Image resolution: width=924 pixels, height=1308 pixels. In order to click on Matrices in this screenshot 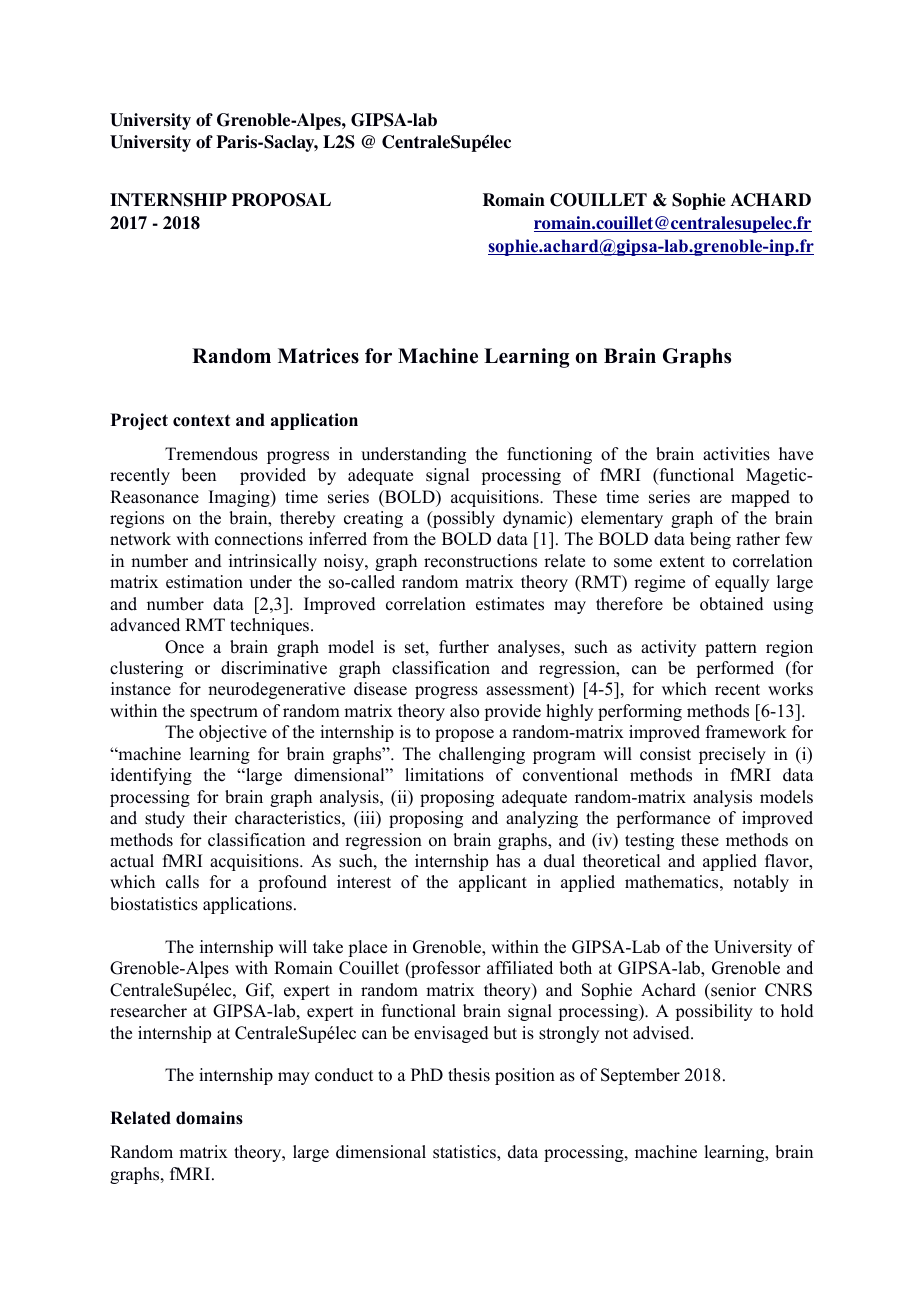, I will do `click(318, 356)`.
